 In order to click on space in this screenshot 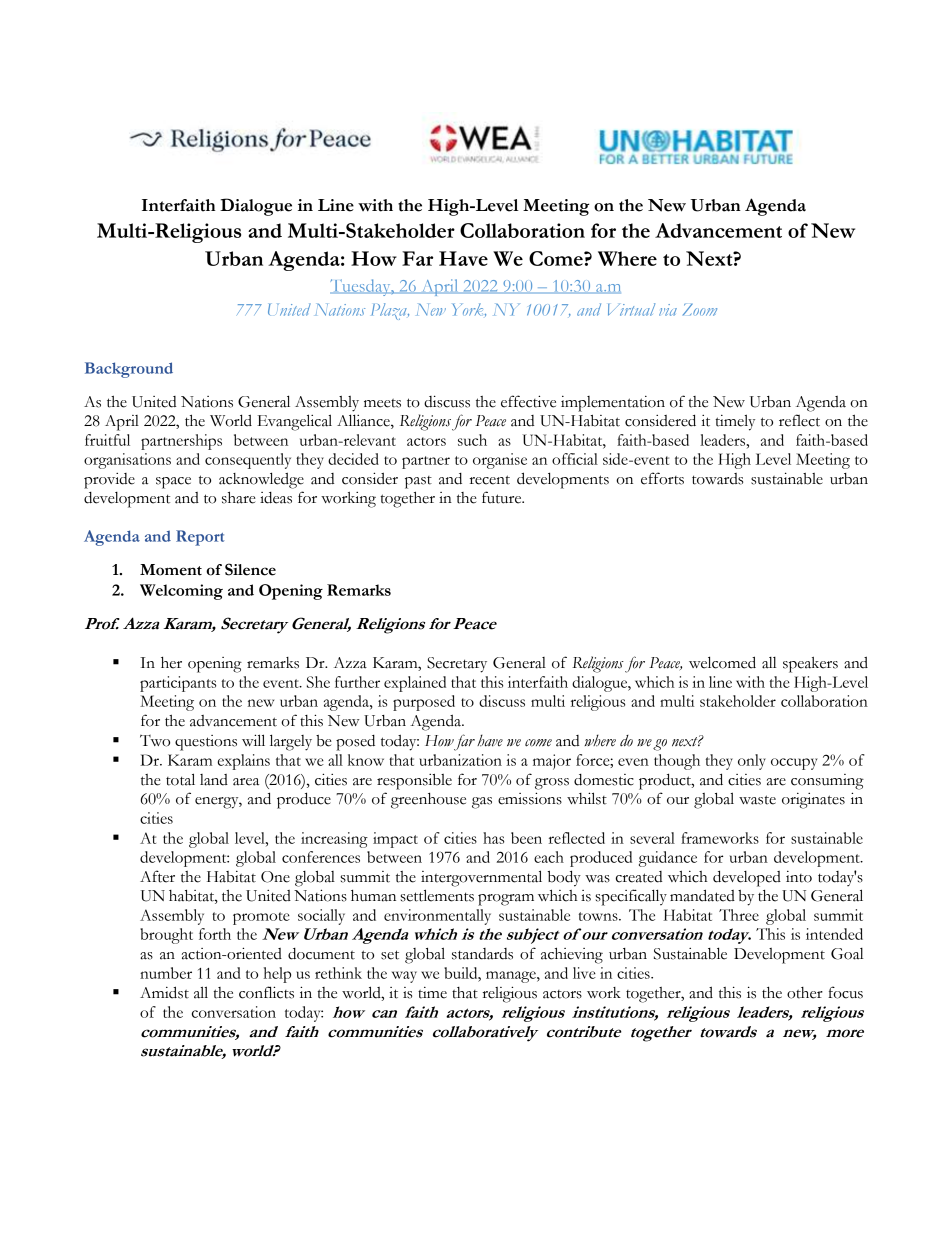, I will do `click(173, 483)`.
